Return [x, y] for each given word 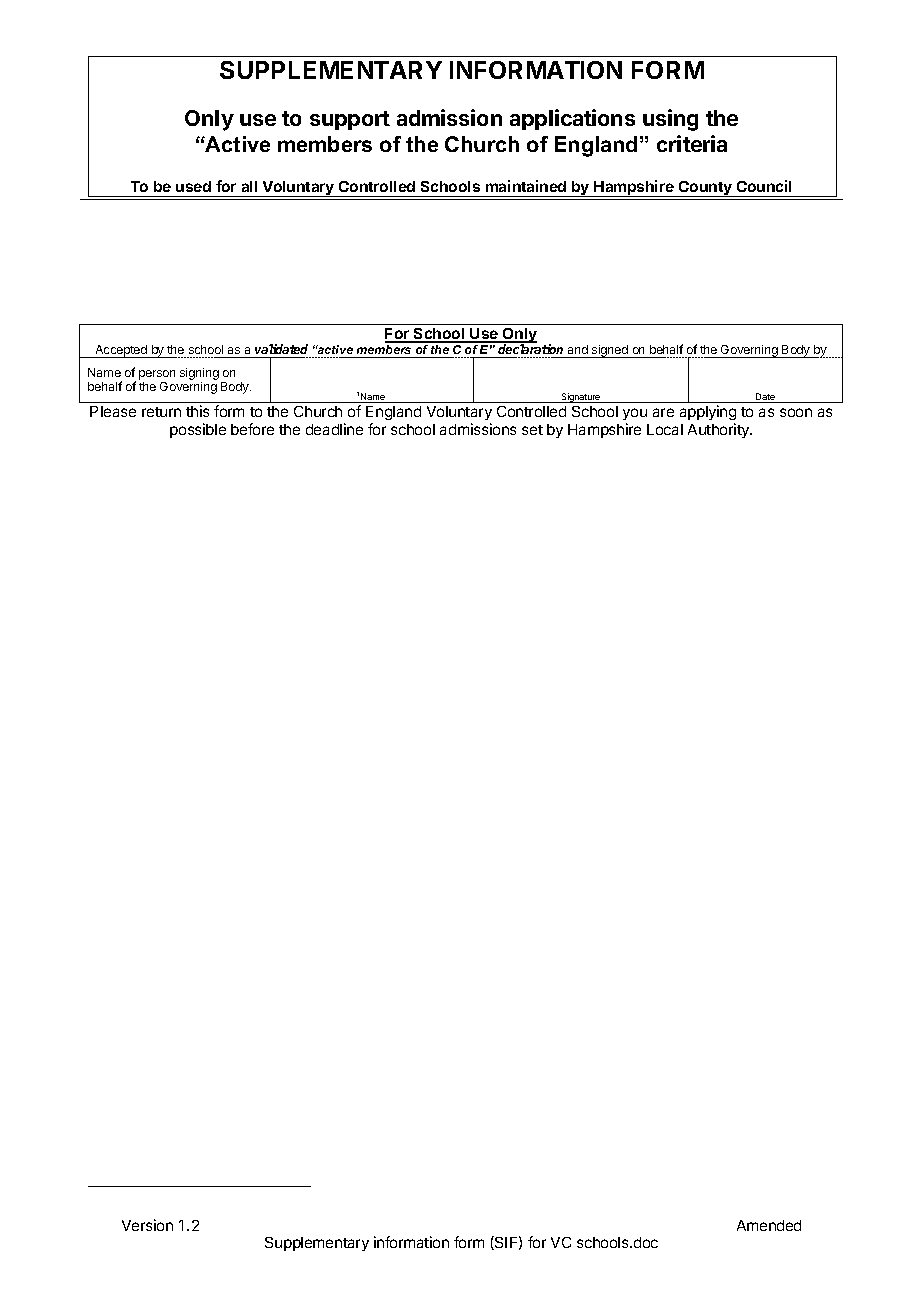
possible [198, 430]
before [252, 429]
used [193, 186]
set [532, 430]
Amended [769, 1225]
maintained [526, 186]
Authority [720, 430]
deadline [334, 429]
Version [147, 1225]
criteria [692, 143]
